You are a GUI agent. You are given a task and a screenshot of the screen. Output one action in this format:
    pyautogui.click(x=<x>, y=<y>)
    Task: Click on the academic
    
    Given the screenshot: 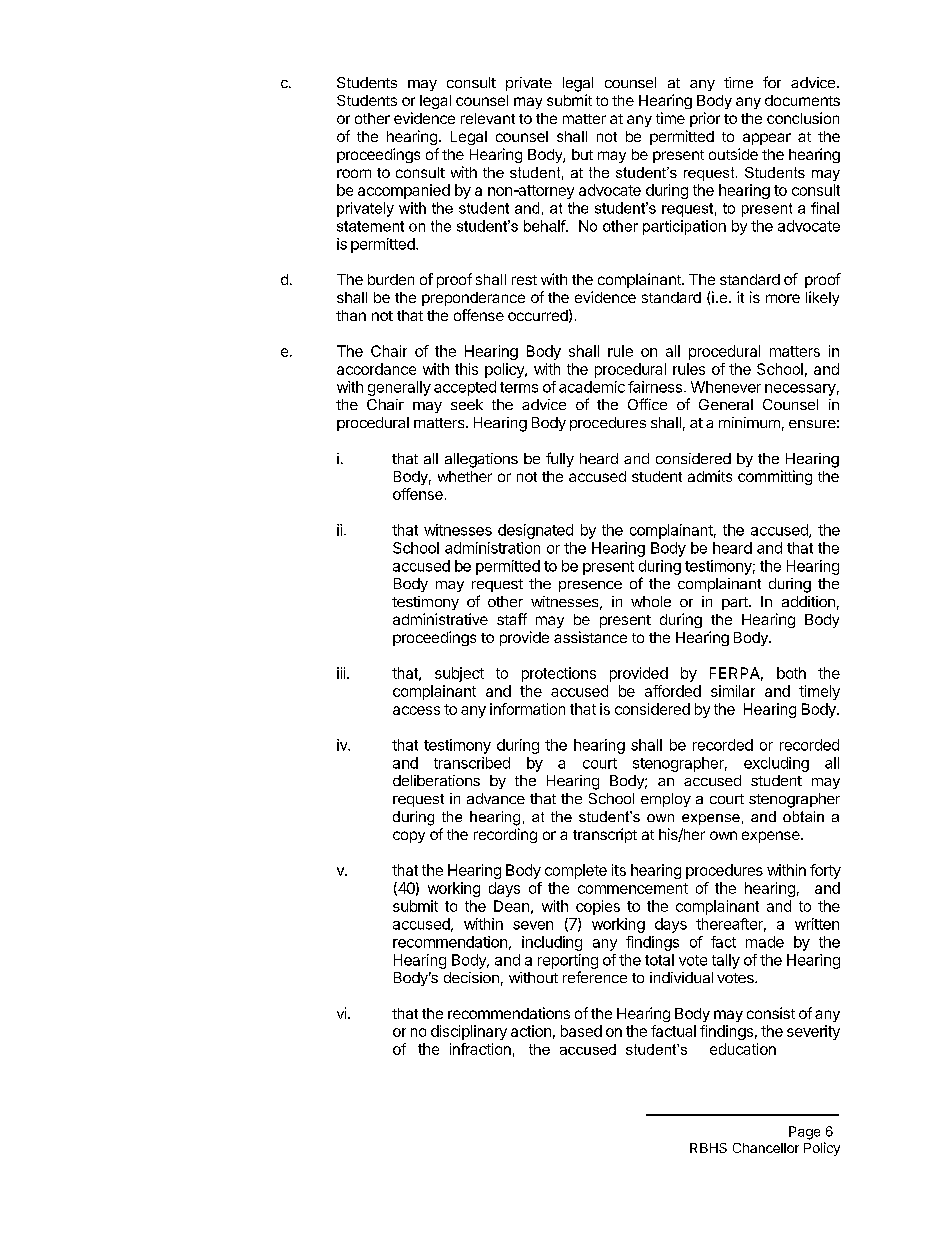 What is the action you would take?
    pyautogui.click(x=592, y=387)
